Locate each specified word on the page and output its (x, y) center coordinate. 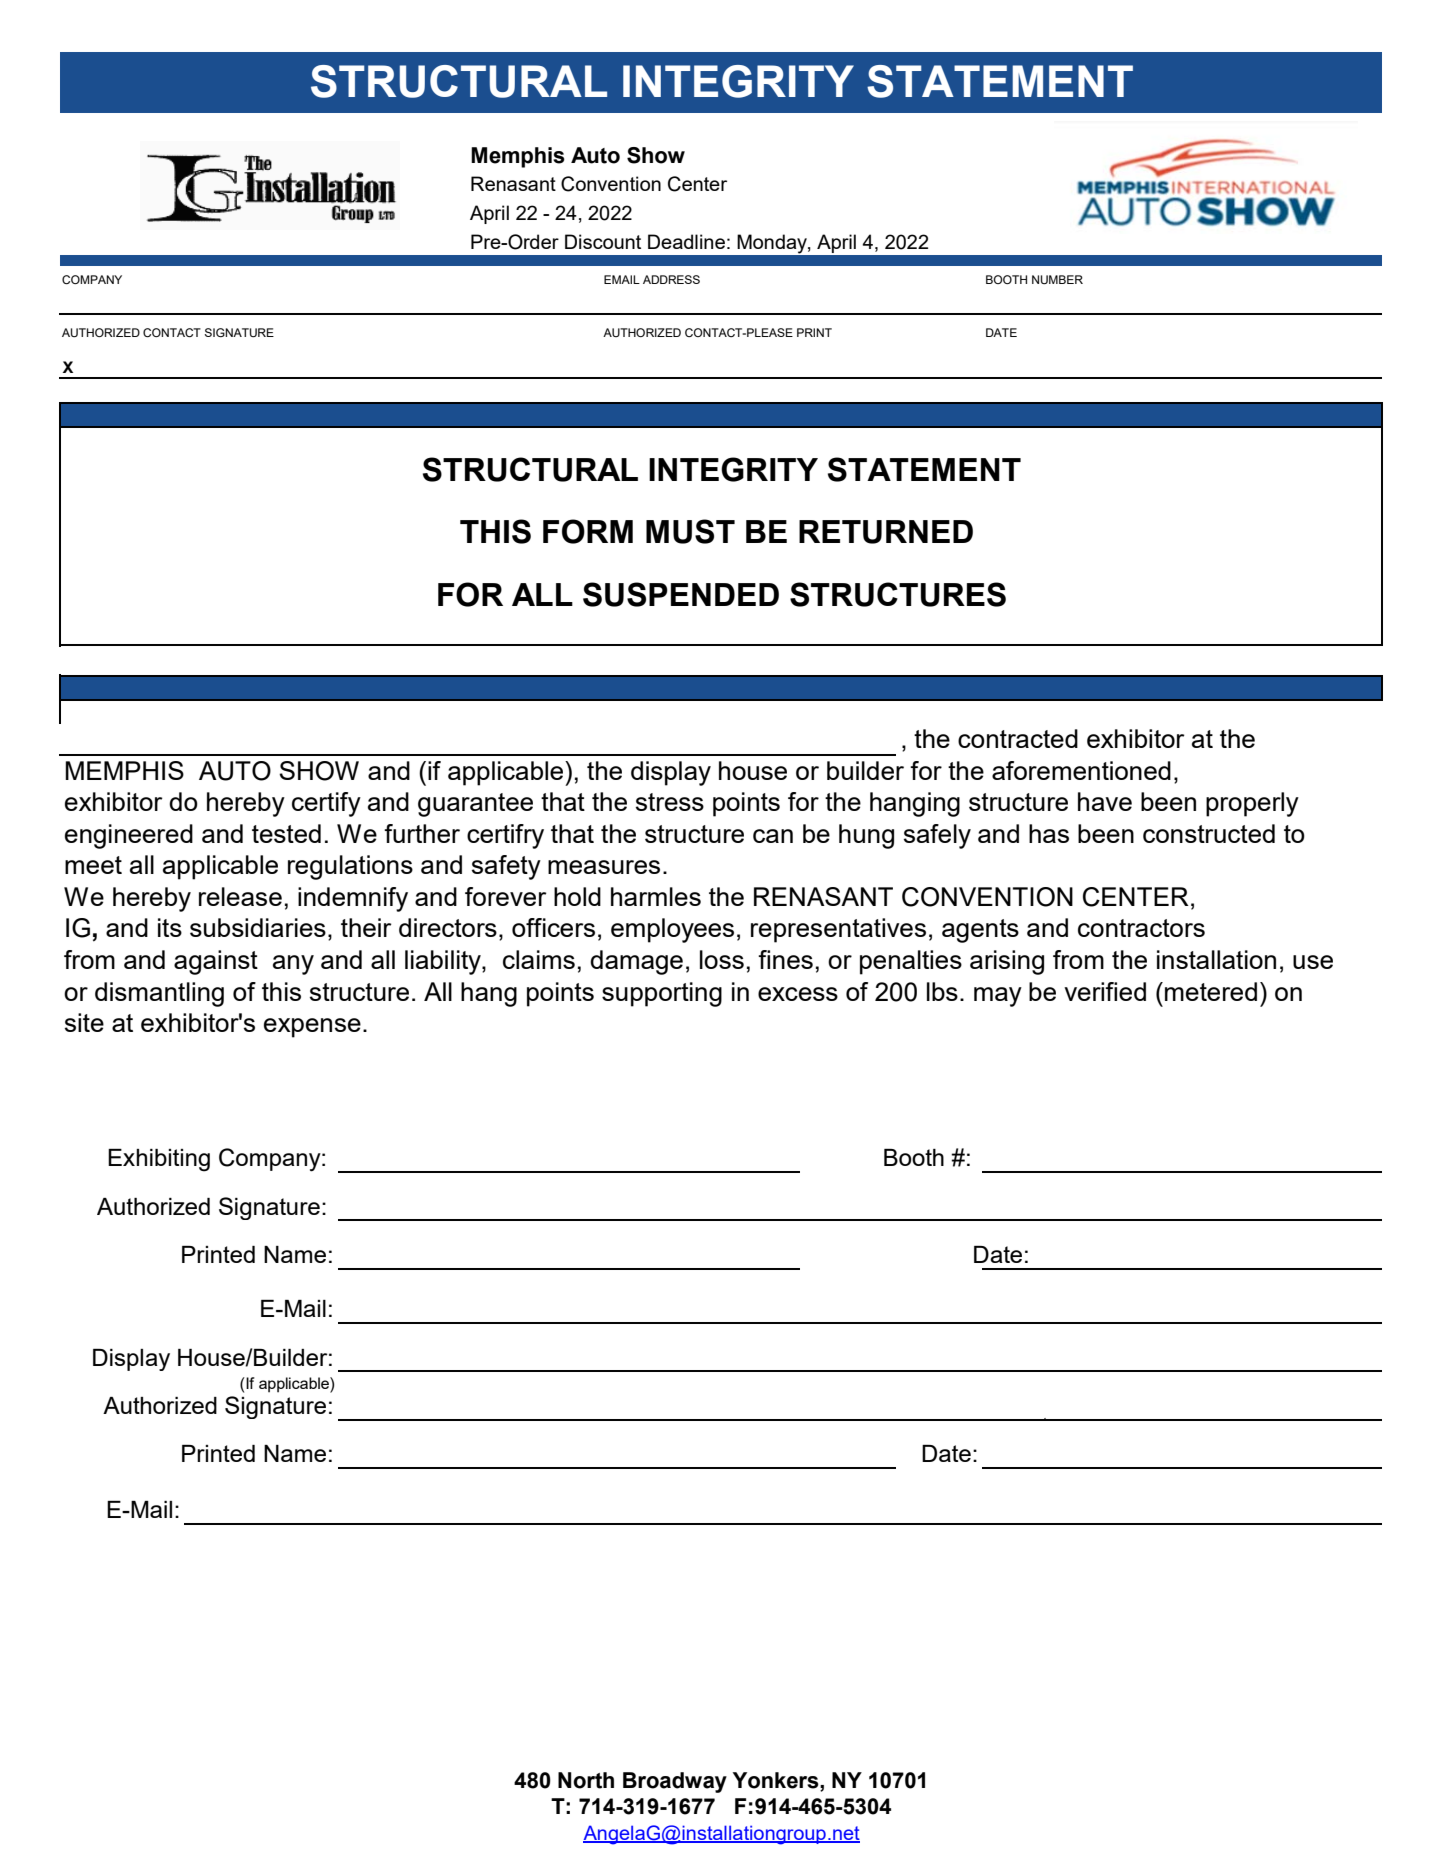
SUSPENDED (681, 594)
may (998, 997)
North (586, 1780)
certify (326, 804)
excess (798, 994)
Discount (603, 241)
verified (1105, 991)
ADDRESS (671, 279)
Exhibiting (159, 1160)
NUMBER (1057, 279)
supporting (662, 994)
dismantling (159, 994)
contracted (1018, 738)
